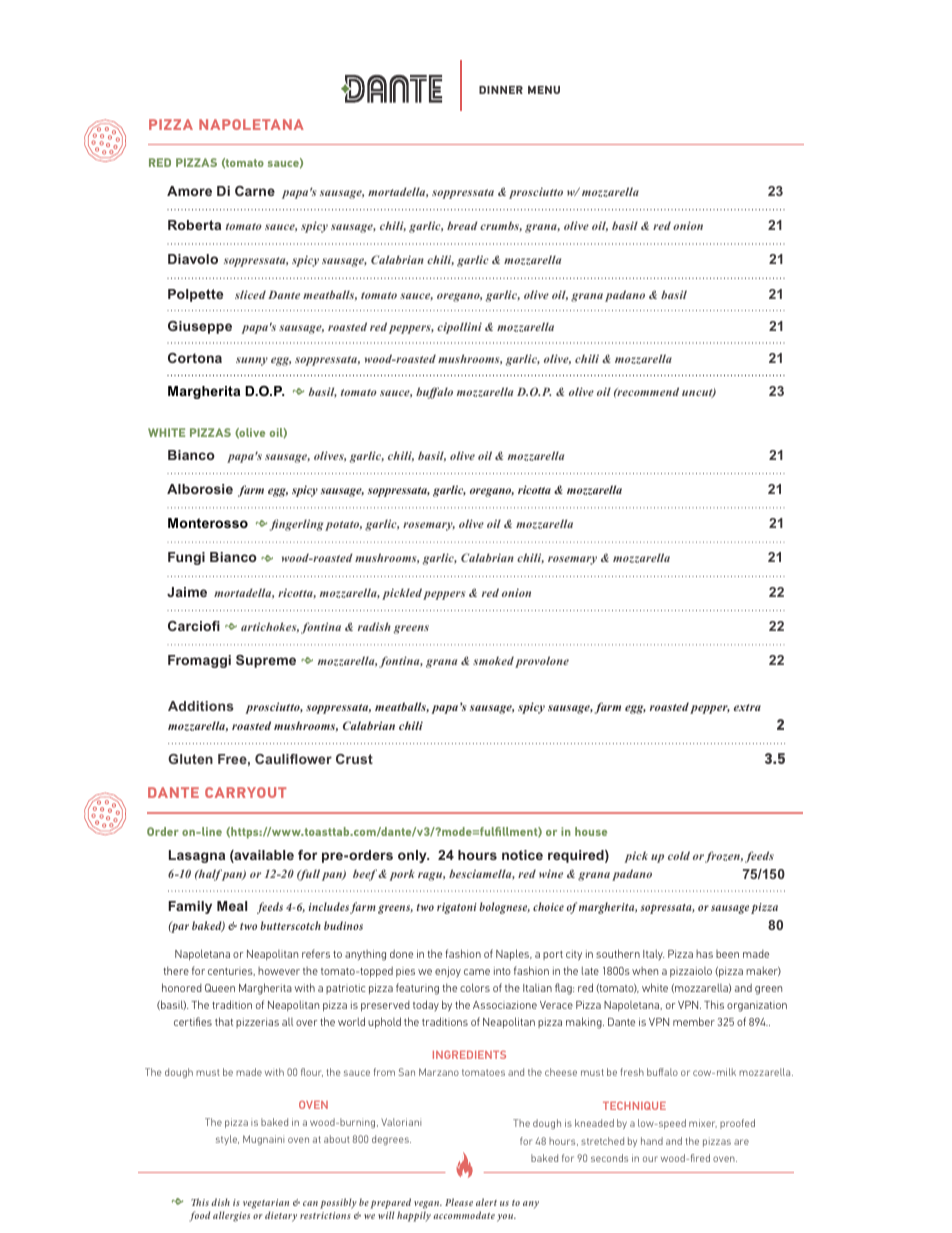 This screenshot has width=952, height=1233. What do you see at coordinates (255, 191) in the screenshot?
I see `Carne` at bounding box center [255, 191].
